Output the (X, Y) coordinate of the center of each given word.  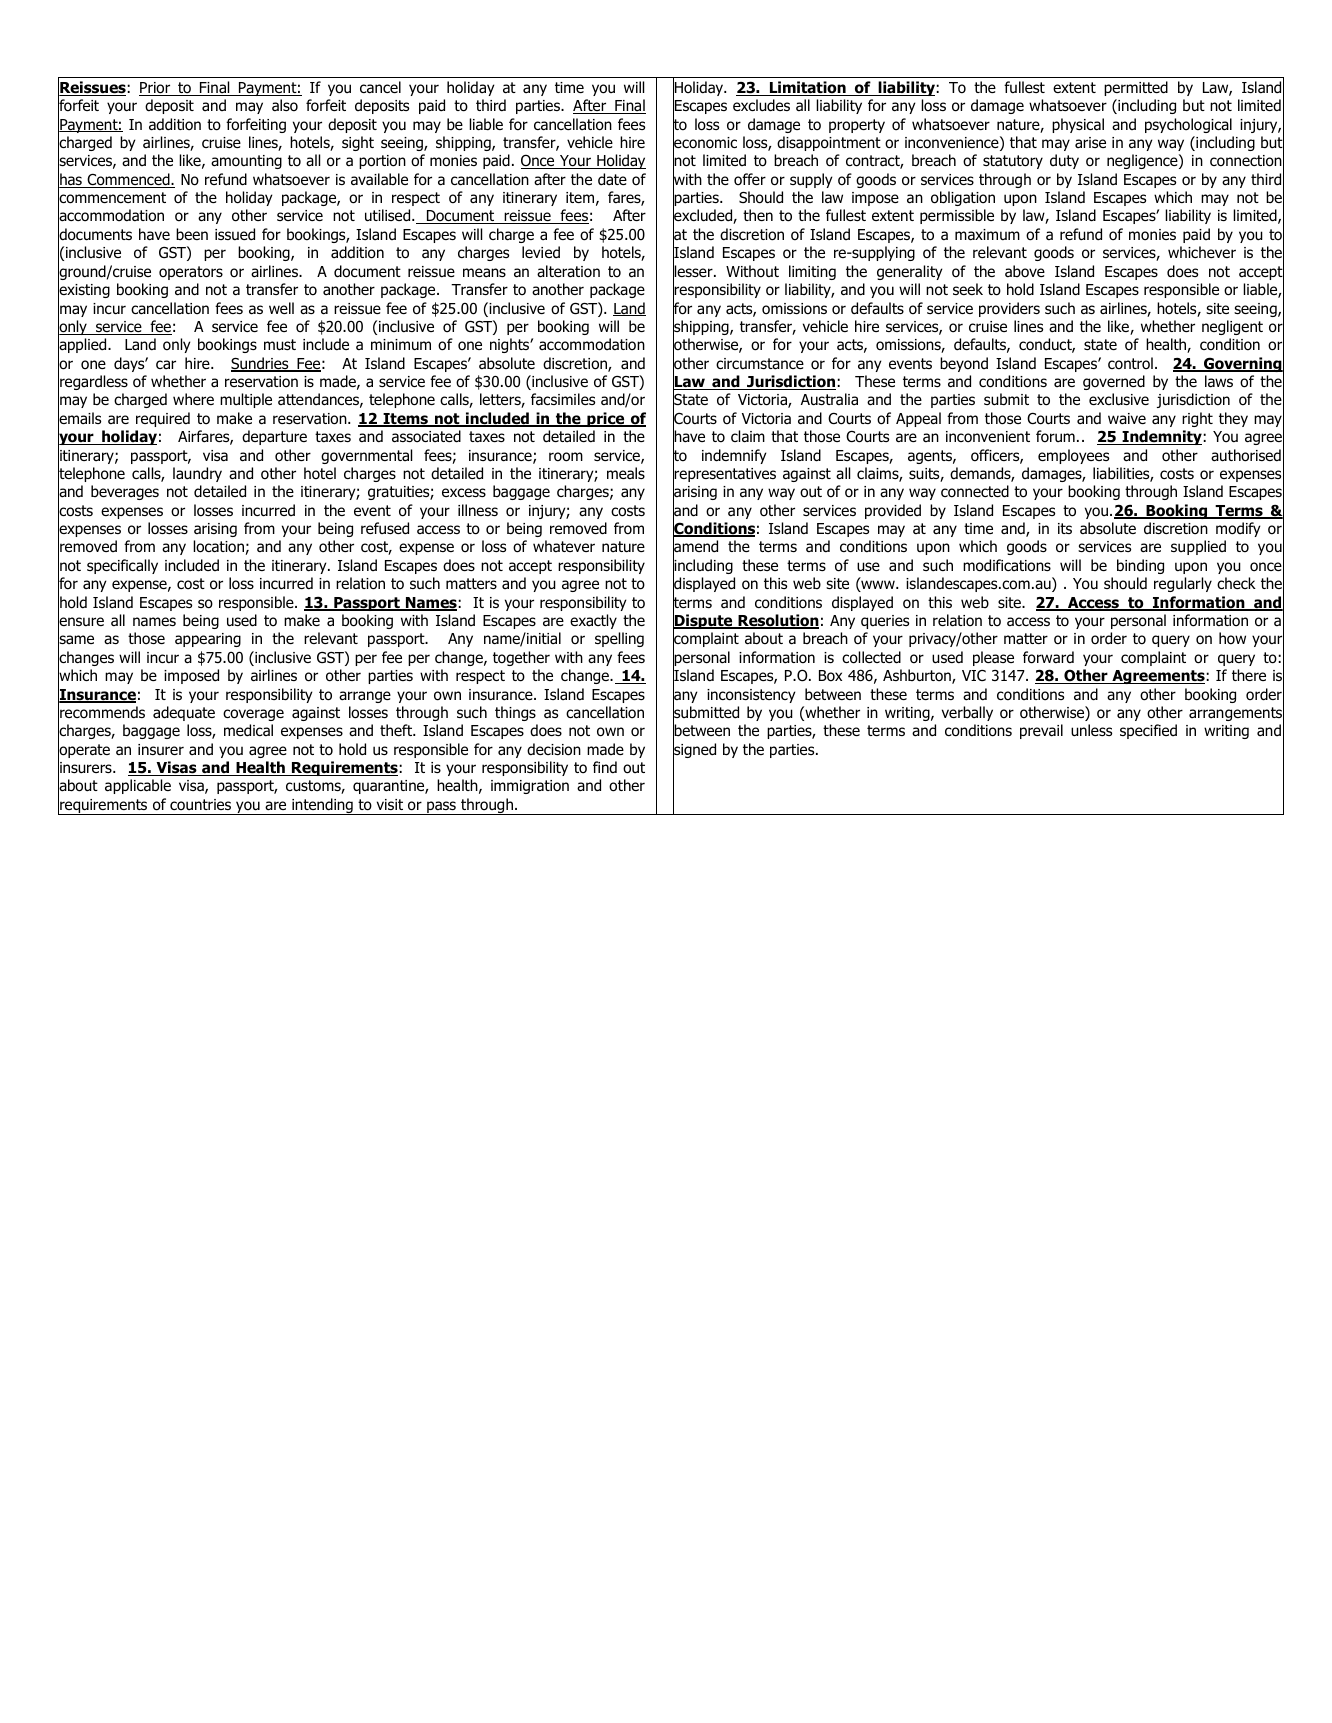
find (605, 767)
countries (200, 805)
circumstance (760, 364)
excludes (761, 105)
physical (1078, 125)
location (218, 546)
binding (1140, 566)
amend (695, 547)
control (1130, 363)
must (280, 345)
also (285, 105)
